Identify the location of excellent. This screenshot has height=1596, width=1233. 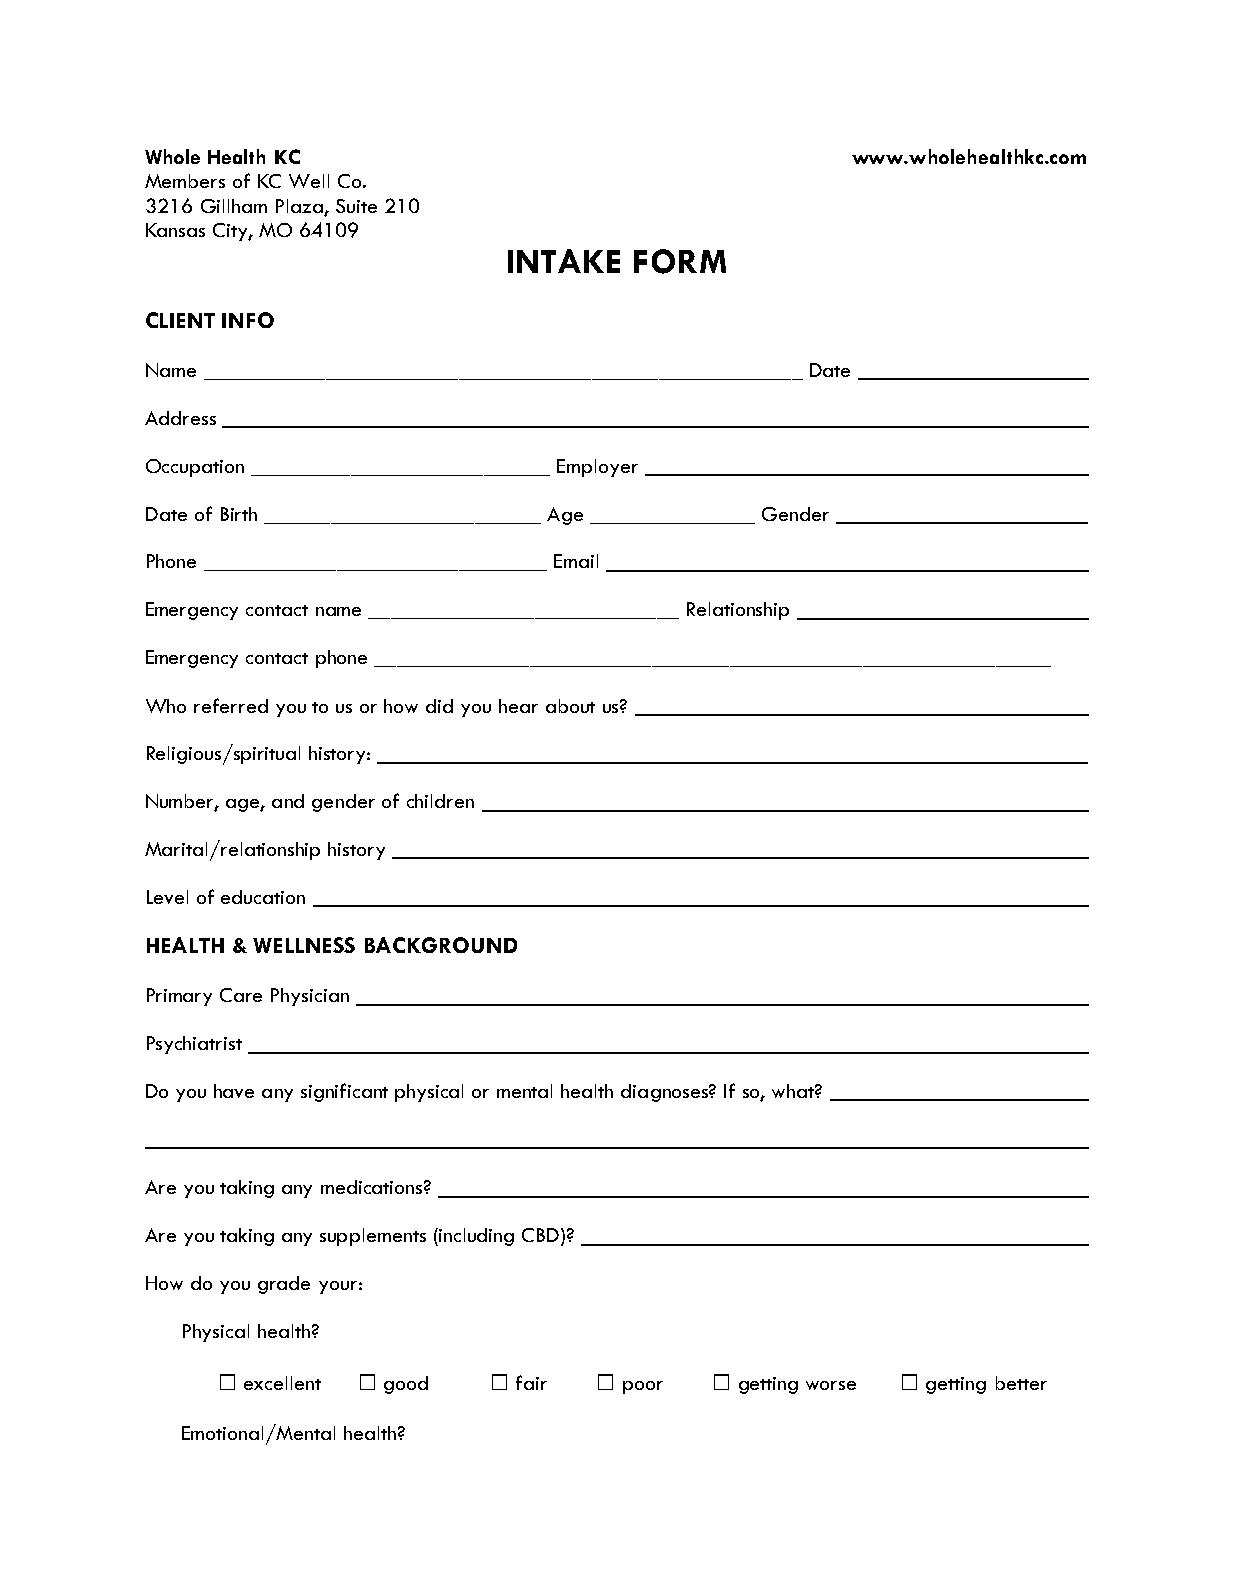
(282, 1383).
